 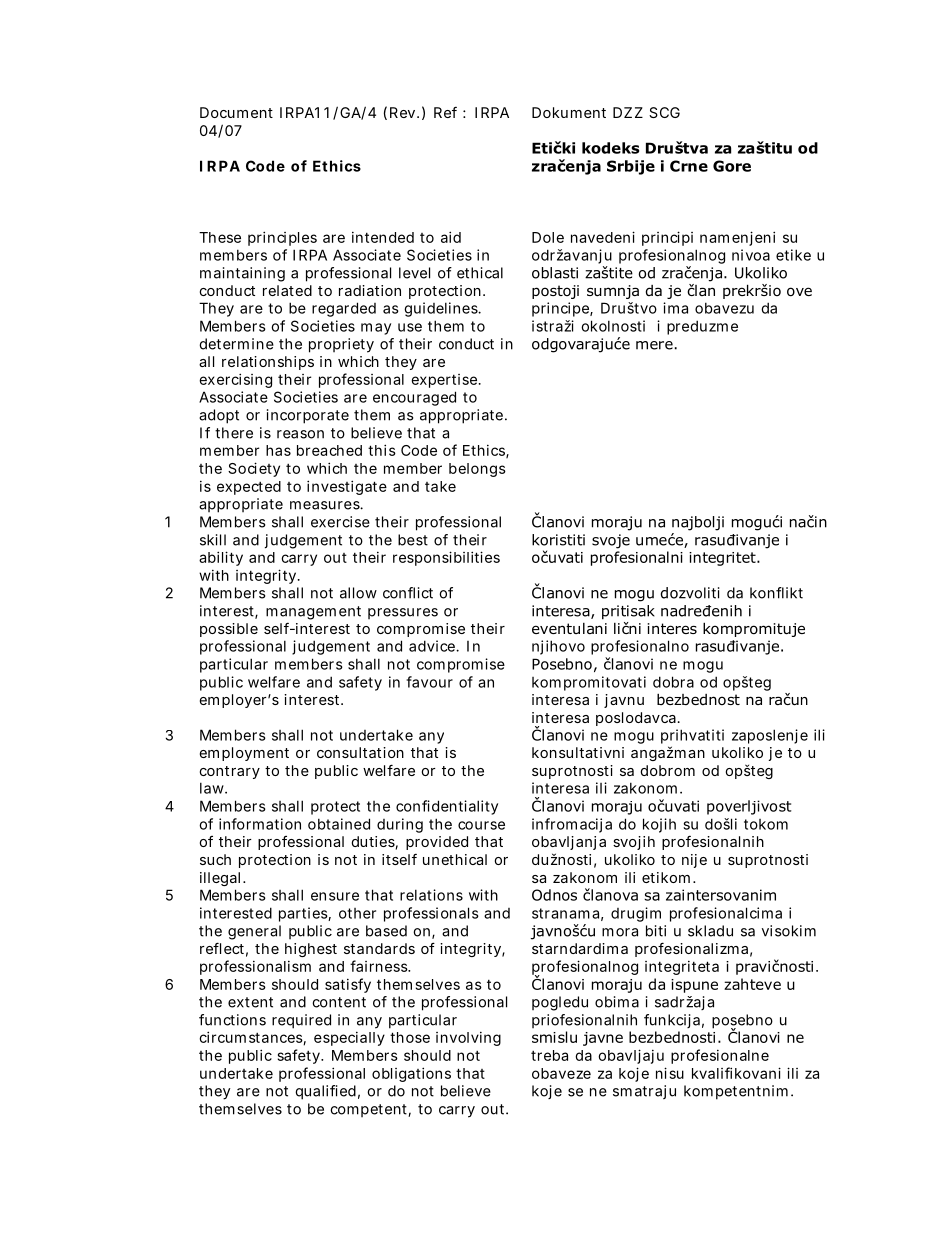 I want to click on advice, so click(x=434, y=646).
